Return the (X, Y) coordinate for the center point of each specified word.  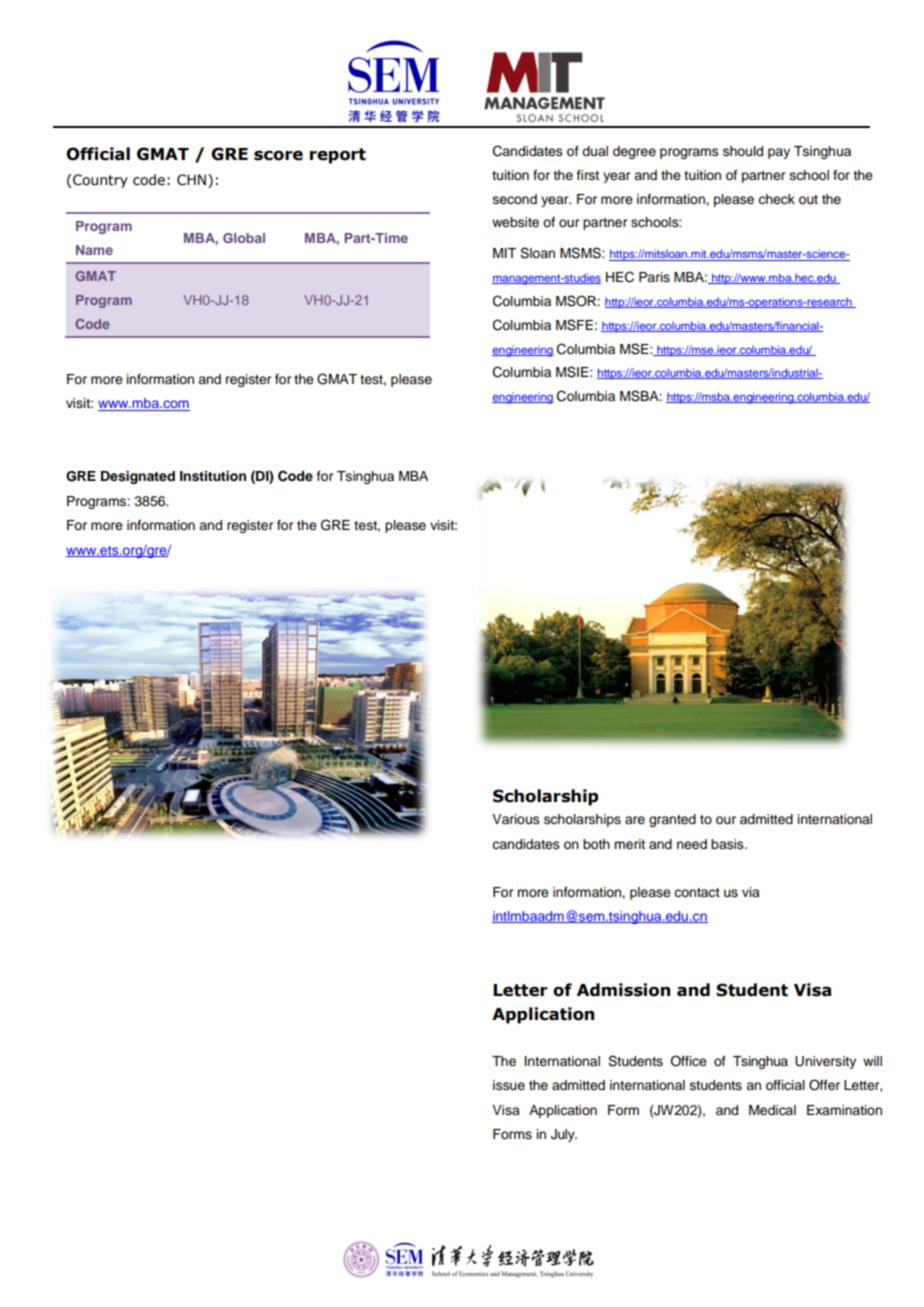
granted (672, 820)
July (564, 1135)
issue (509, 1085)
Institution (213, 476)
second (515, 199)
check (776, 199)
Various (516, 819)
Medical (772, 1110)
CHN (191, 180)
